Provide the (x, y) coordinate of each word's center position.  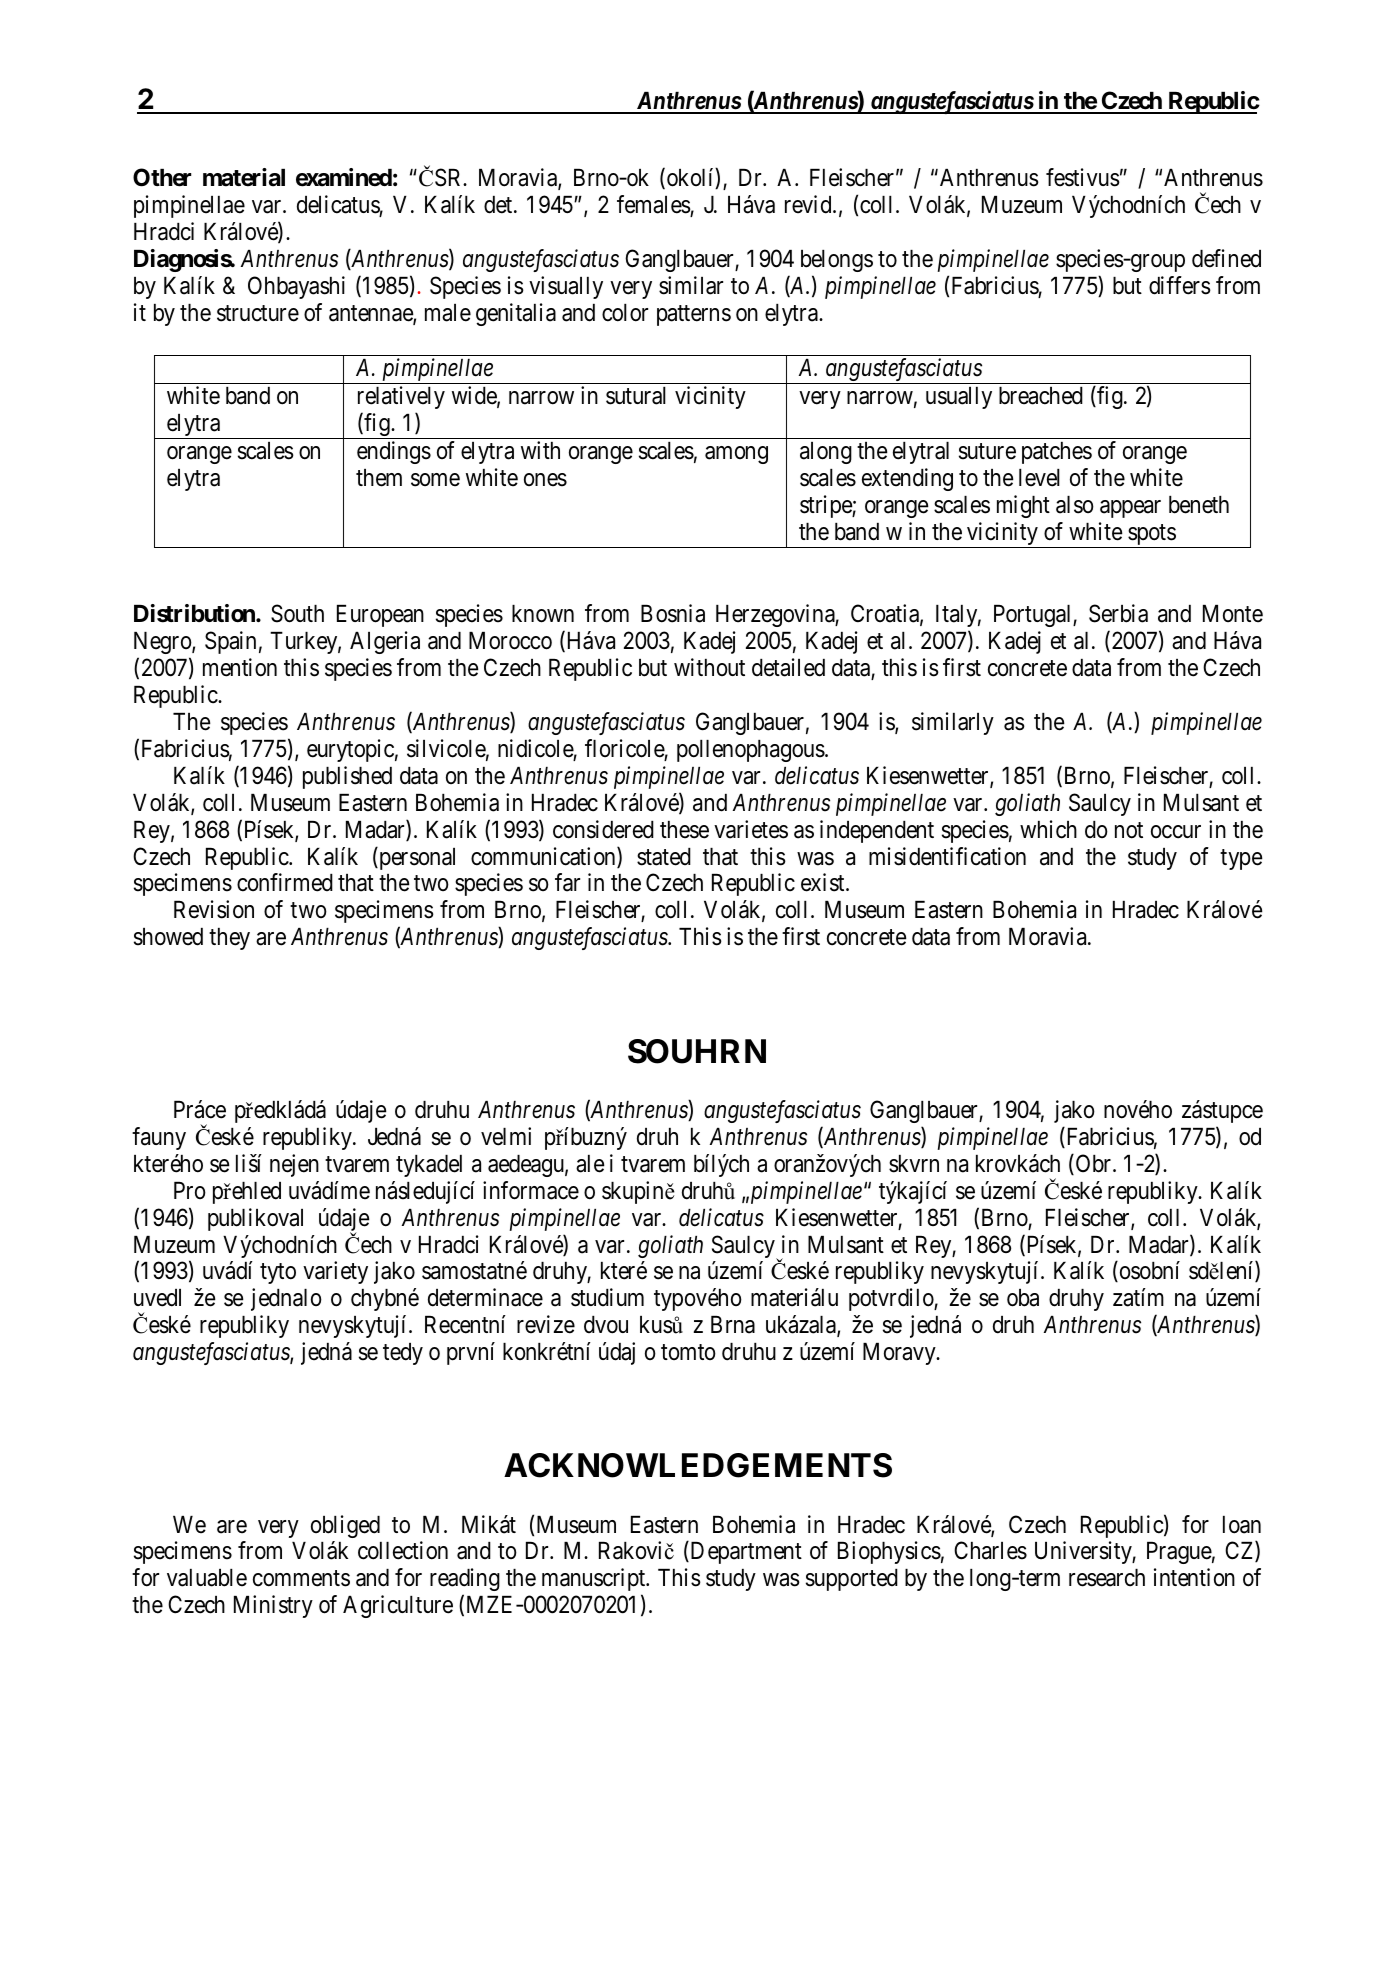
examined (344, 177)
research (1107, 1578)
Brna (733, 1325)
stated (664, 857)
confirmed (285, 882)
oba (1023, 1298)
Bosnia (673, 613)
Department (745, 1553)
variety (335, 1272)
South (297, 613)
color (625, 313)
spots (1151, 536)
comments (301, 1579)
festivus (1083, 177)
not (1129, 830)
